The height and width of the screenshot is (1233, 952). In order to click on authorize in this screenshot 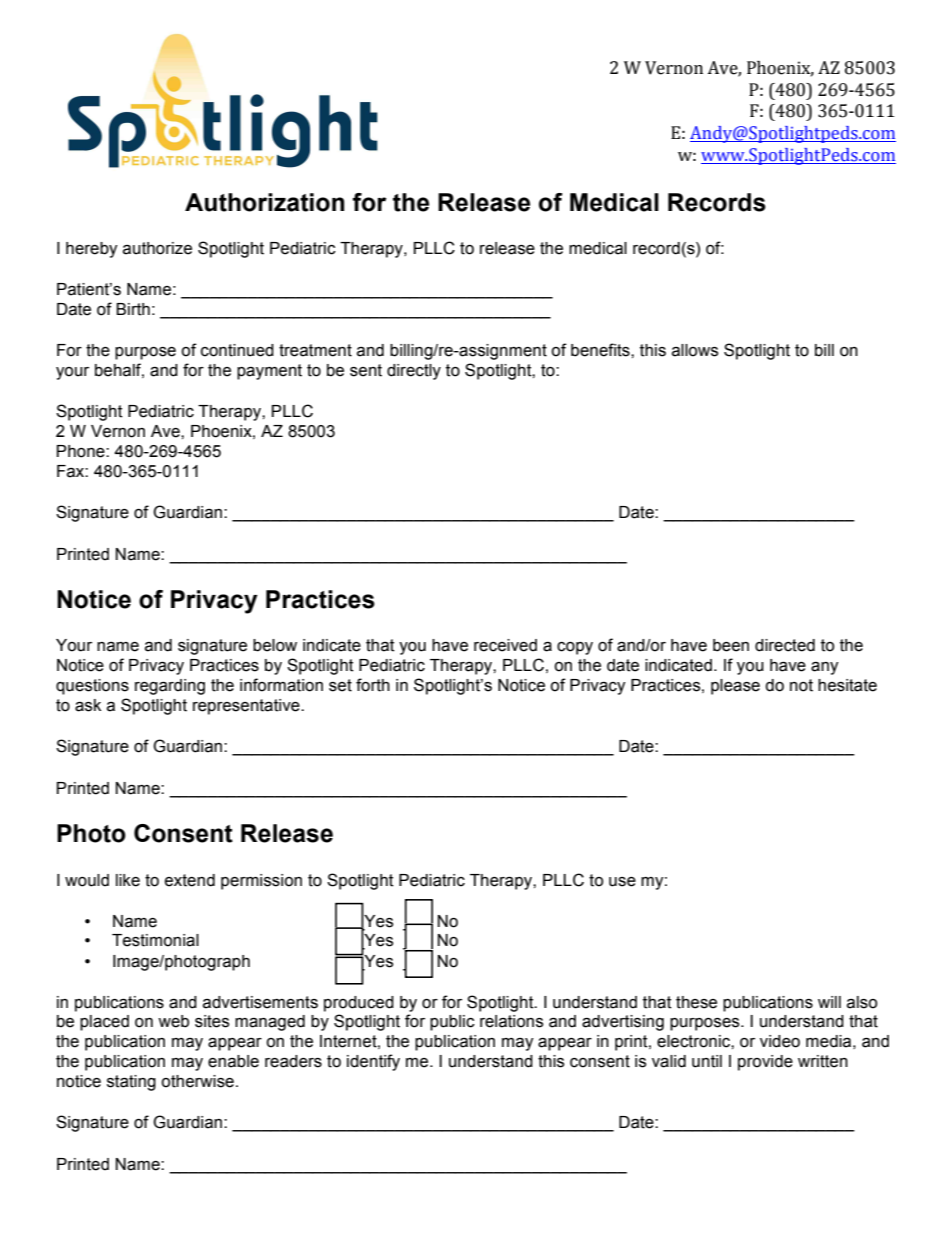, I will do `click(157, 248)`.
